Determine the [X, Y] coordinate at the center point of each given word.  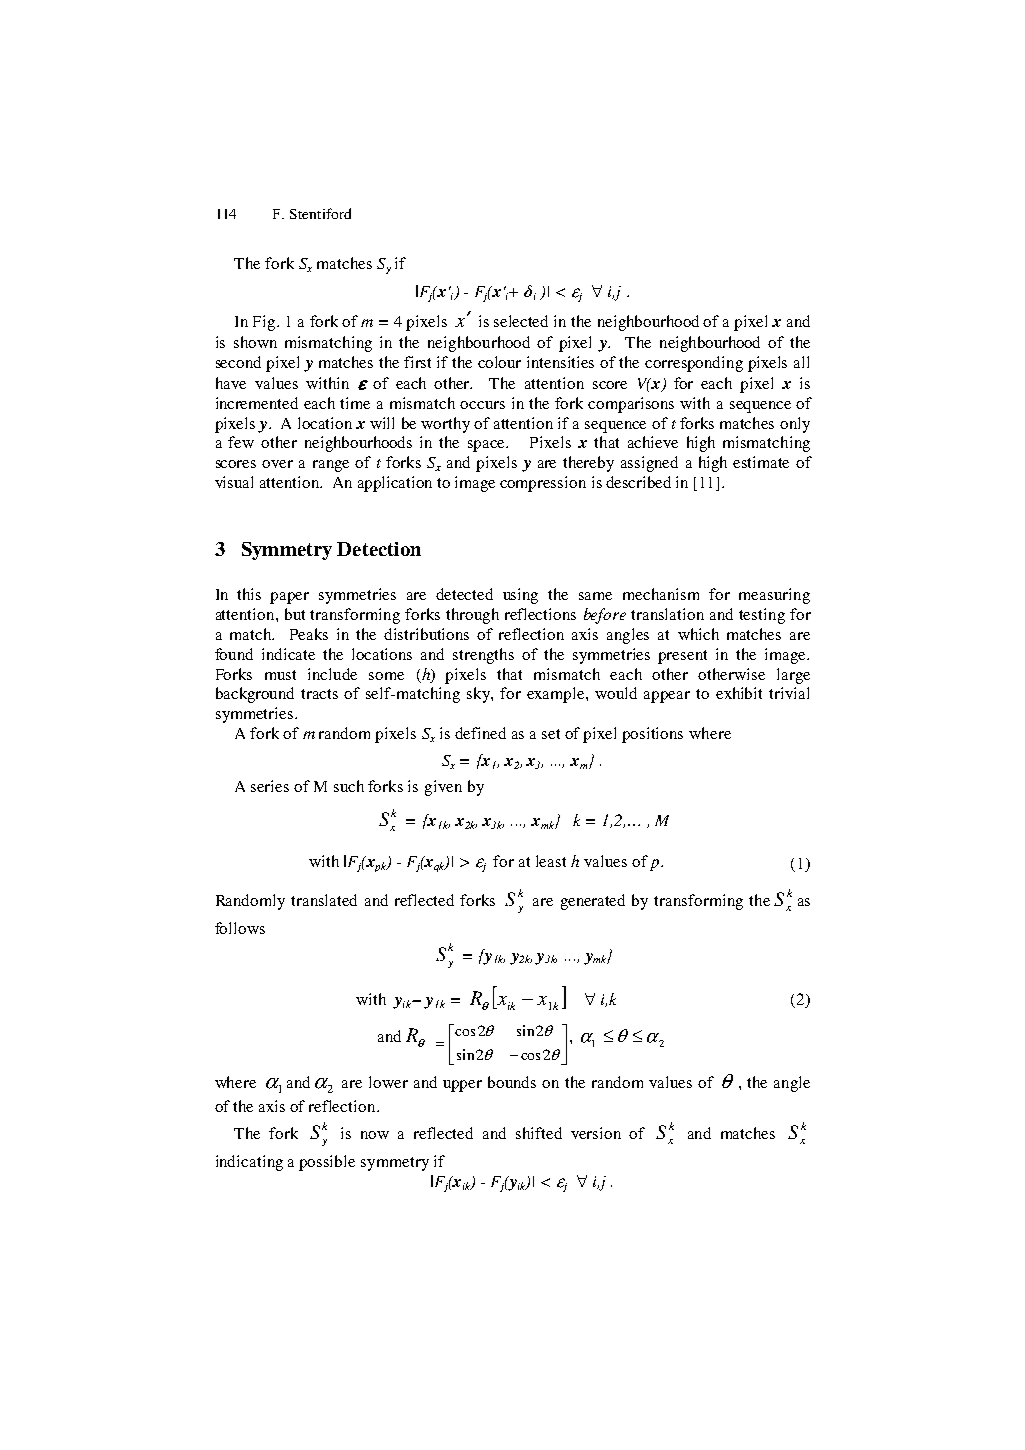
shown [255, 342]
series [270, 786]
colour [499, 362]
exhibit [739, 693]
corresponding [694, 364]
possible [327, 1163]
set [551, 734]
